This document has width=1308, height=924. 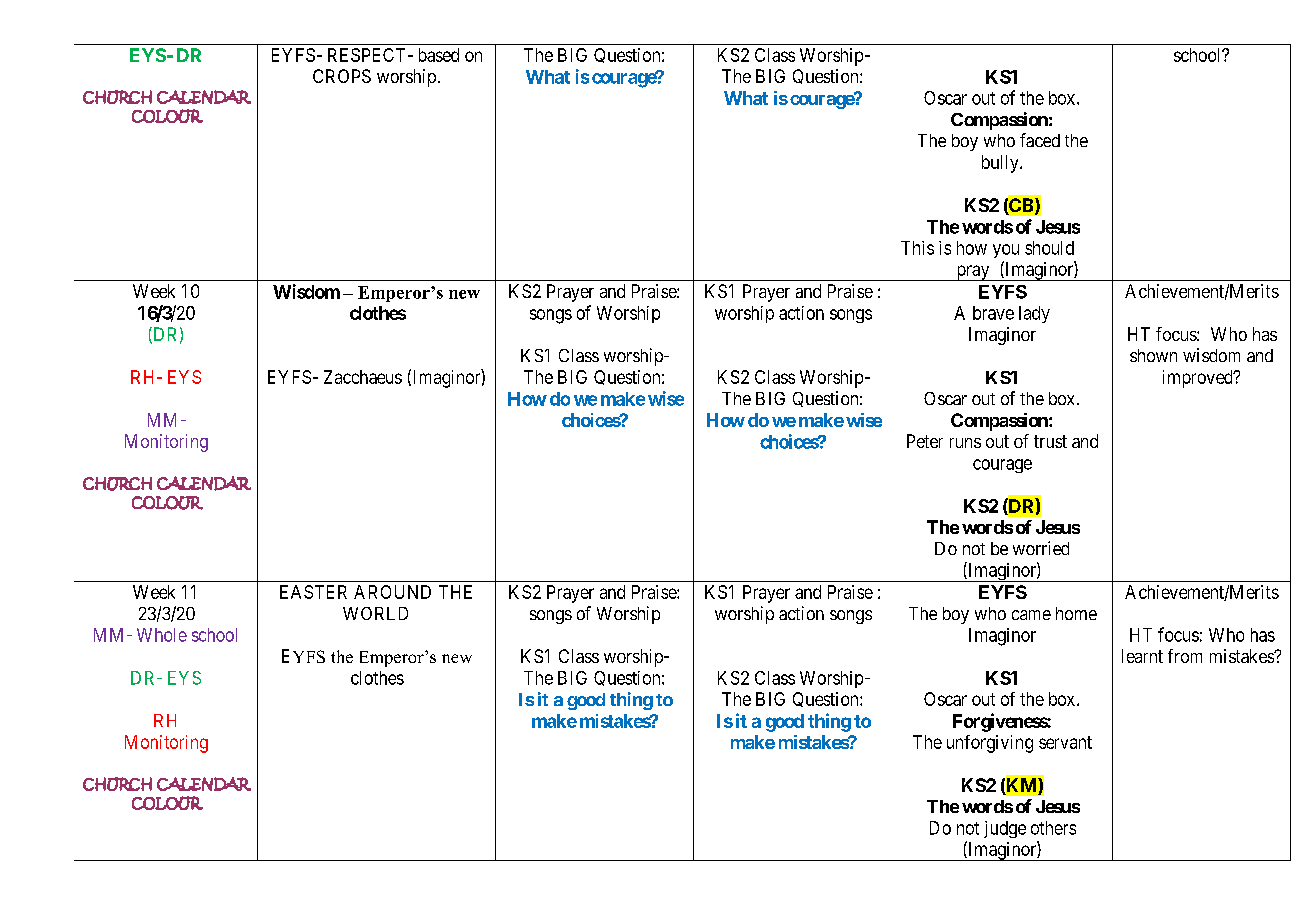 What do you see at coordinates (1006, 251) in the document?
I see `you` at bounding box center [1006, 251].
